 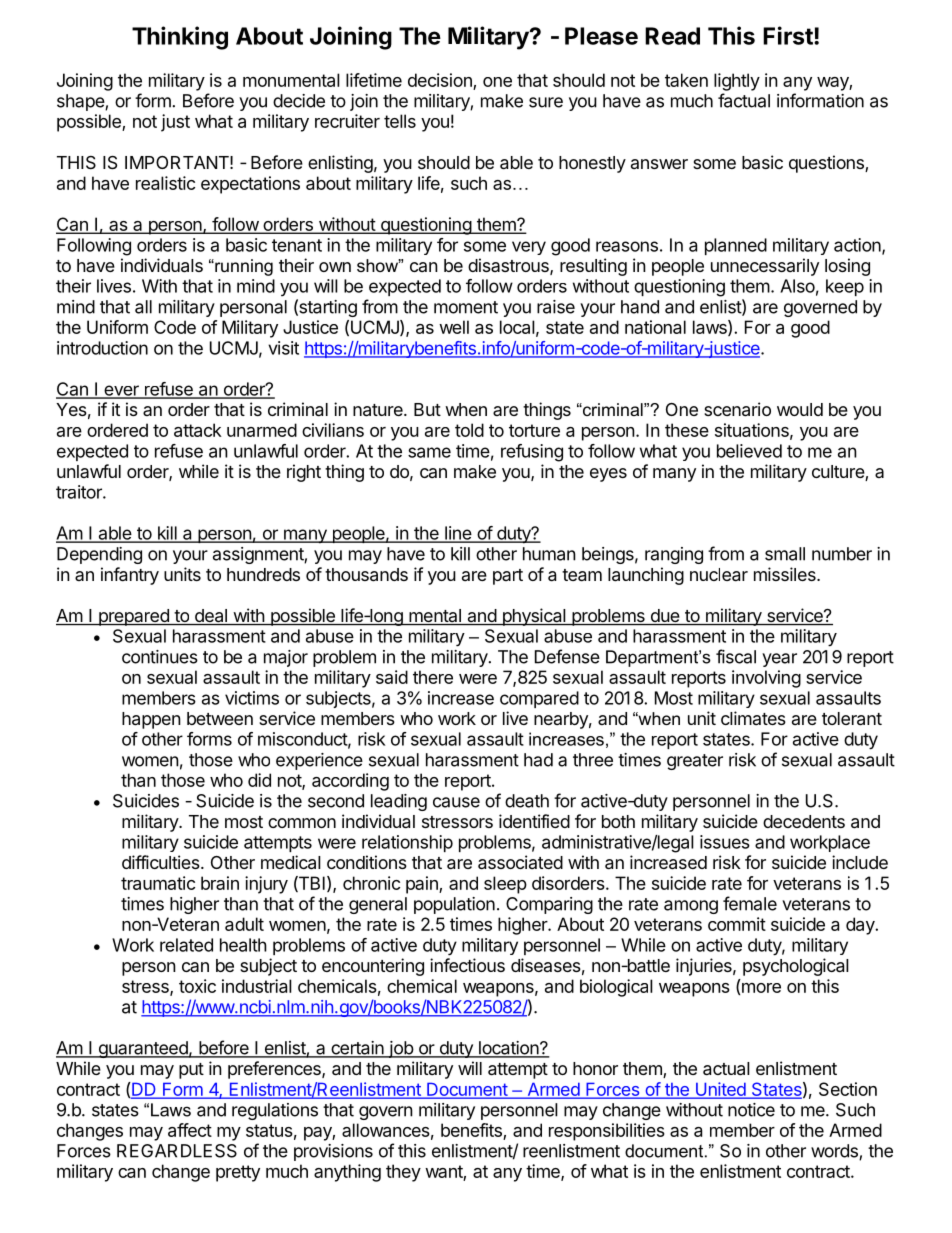 What do you see at coordinates (440, 80) in the page?
I see `decision` at bounding box center [440, 80].
